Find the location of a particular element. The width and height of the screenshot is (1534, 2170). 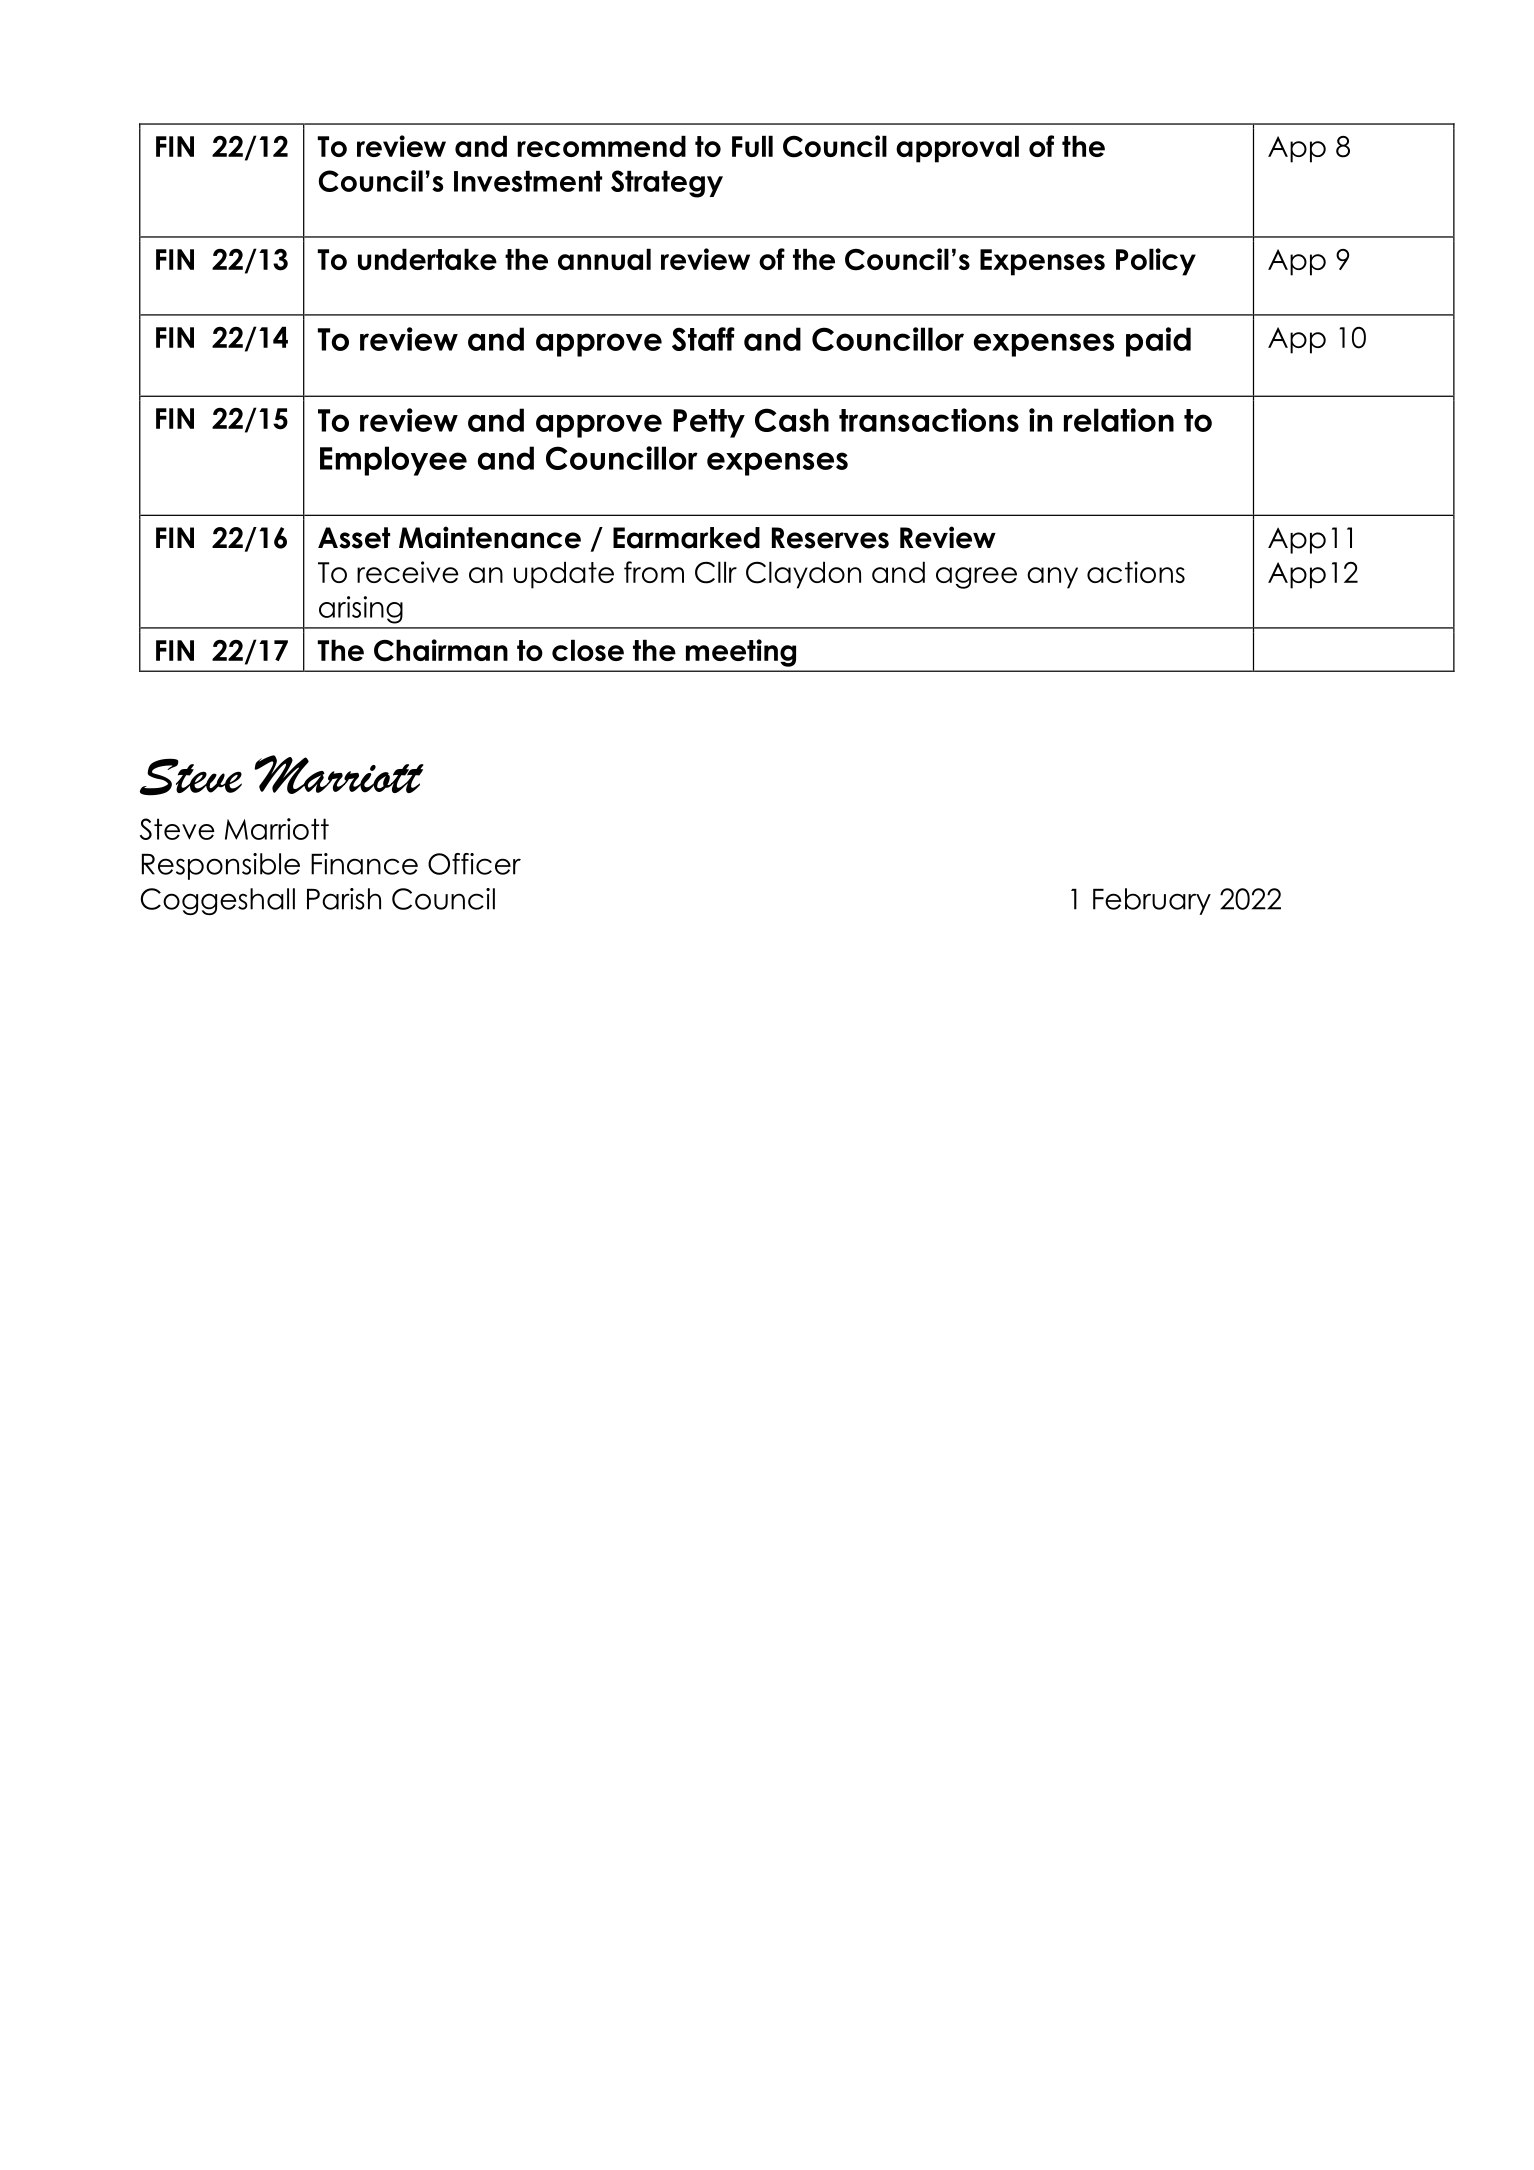

arising is located at coordinates (361, 610).
